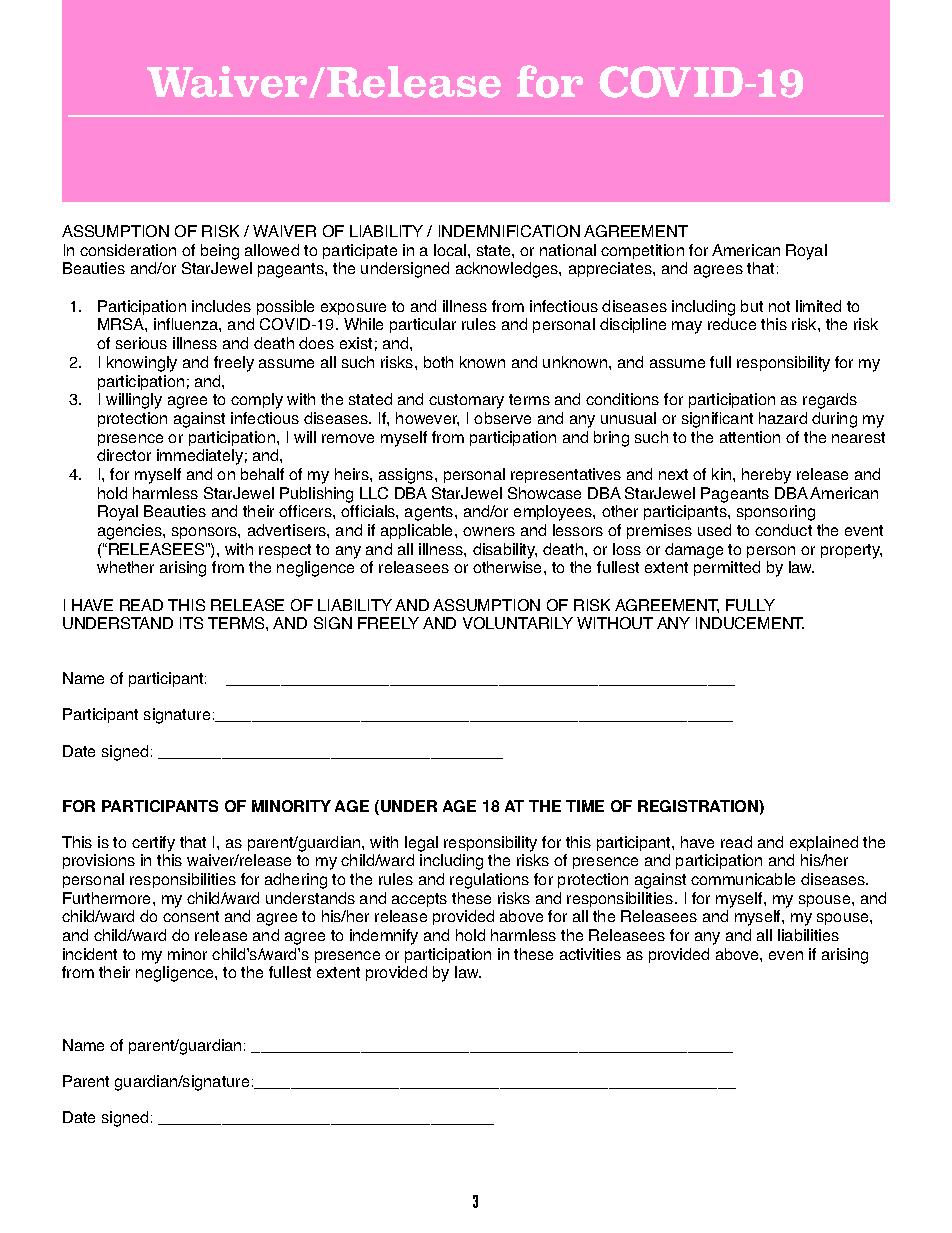  What do you see at coordinates (451, 250) in the document?
I see `local` at bounding box center [451, 250].
